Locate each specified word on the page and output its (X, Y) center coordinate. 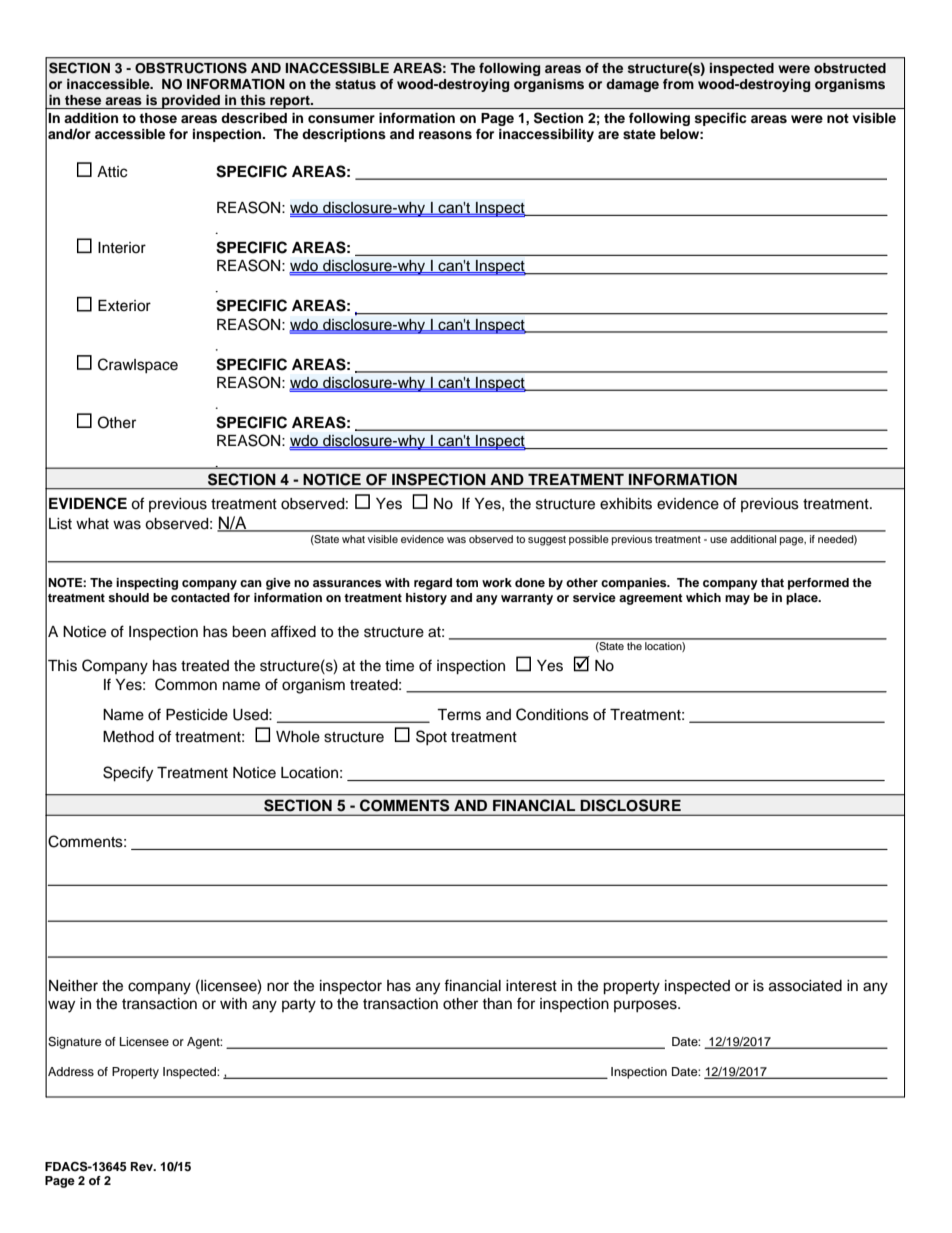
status (355, 84)
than (497, 1004)
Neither (73, 986)
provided (191, 101)
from (678, 84)
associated (805, 986)
